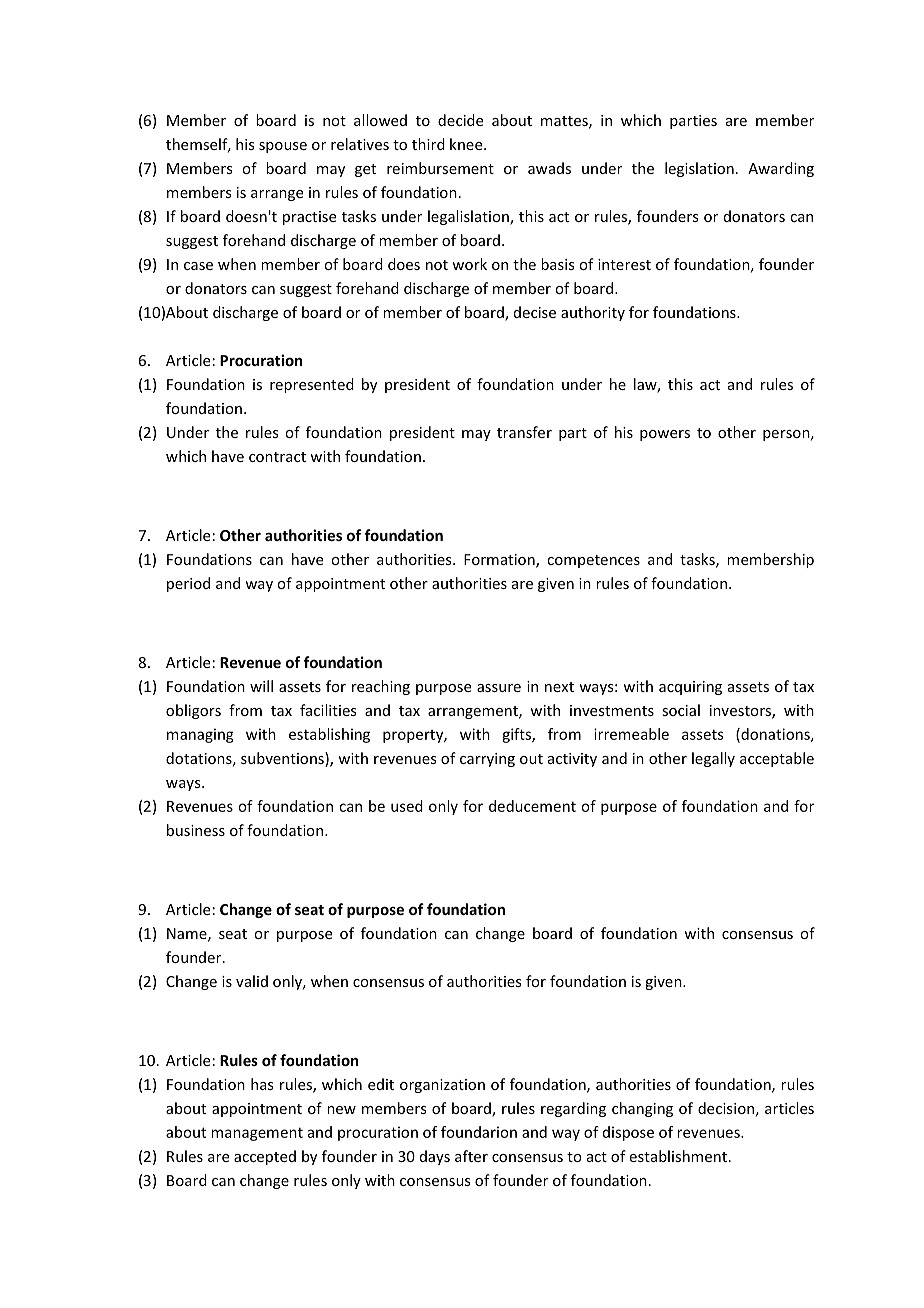  I want to click on legislation, so click(699, 169).
